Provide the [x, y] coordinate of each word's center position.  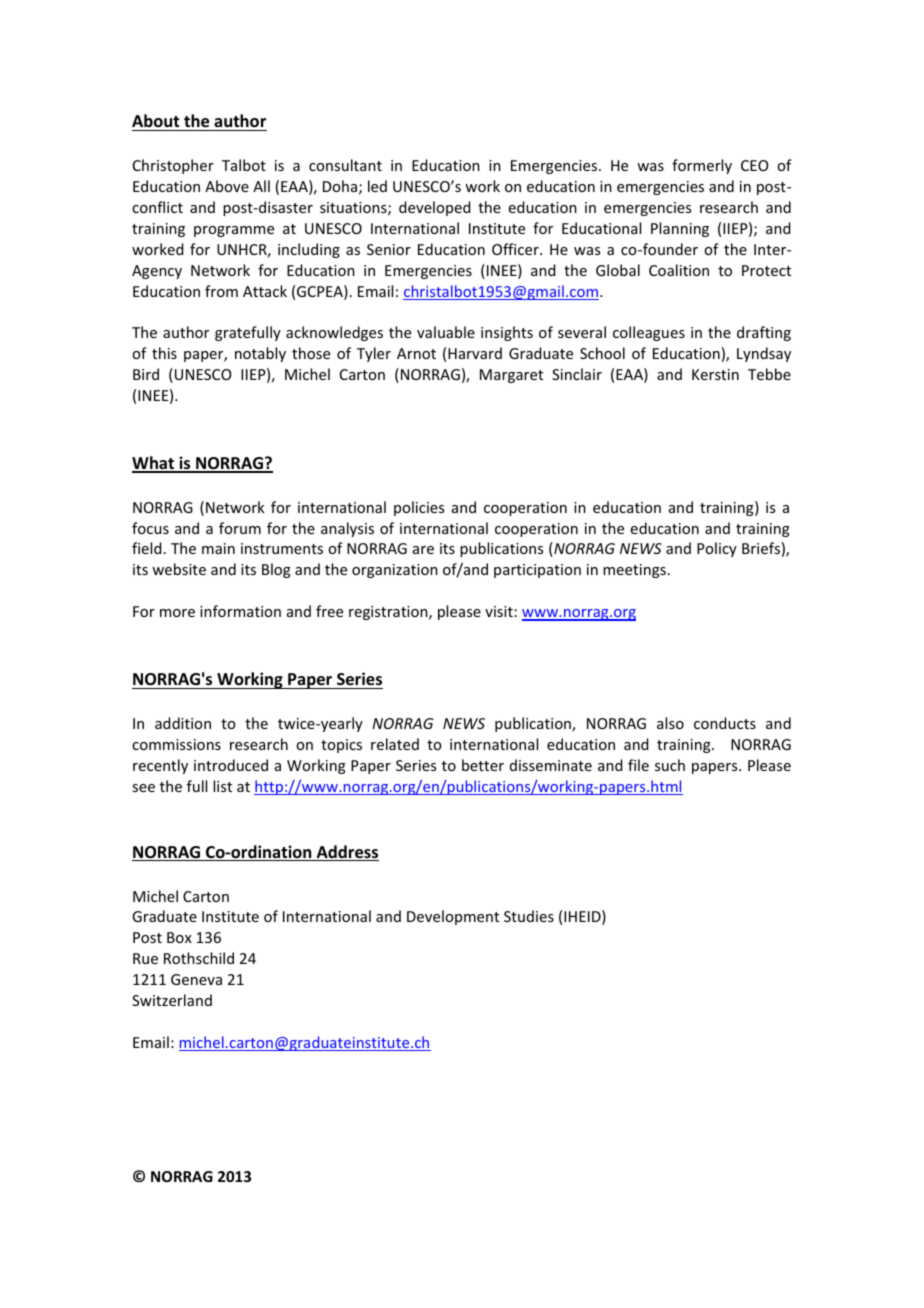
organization [395, 571]
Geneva [196, 979]
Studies [529, 916]
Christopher [173, 166]
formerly [702, 166]
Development [453, 917]
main [218, 548]
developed [434, 208]
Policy [717, 549]
